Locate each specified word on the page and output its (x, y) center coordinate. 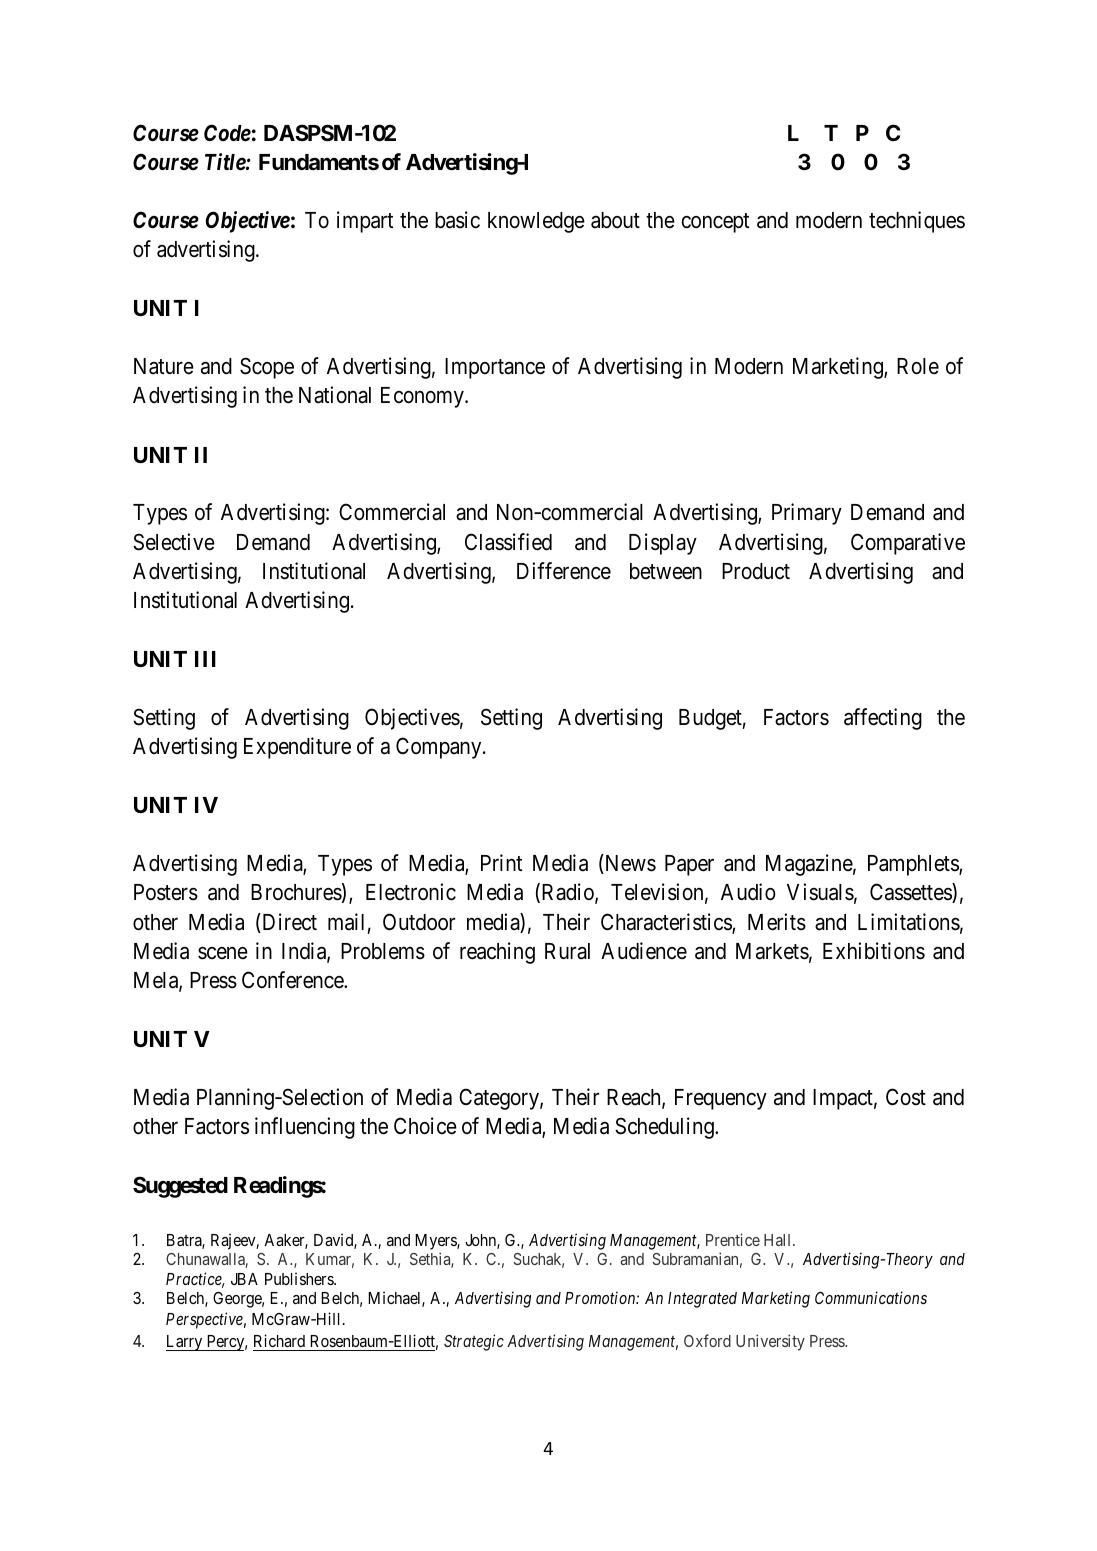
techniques (917, 222)
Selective (174, 542)
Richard (279, 1340)
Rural (567, 951)
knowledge (536, 222)
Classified (508, 542)
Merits (777, 922)
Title (226, 162)
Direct (288, 923)
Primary (807, 514)
